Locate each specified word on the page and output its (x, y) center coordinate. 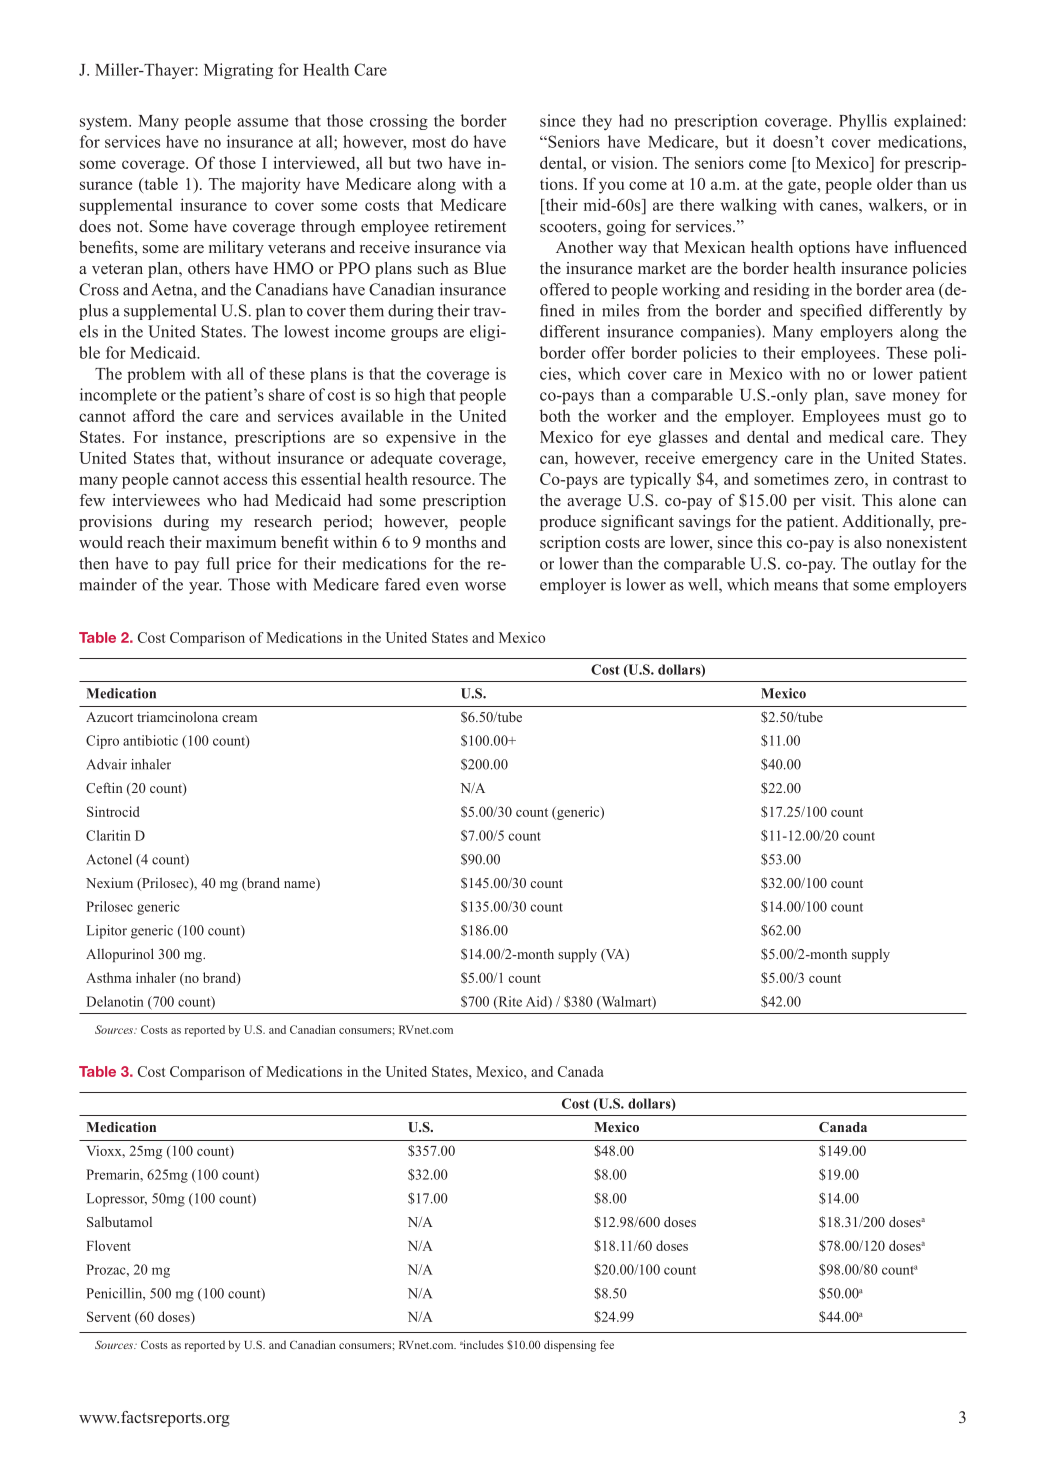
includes (483, 1344)
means (796, 586)
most (429, 142)
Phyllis (863, 122)
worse (485, 586)
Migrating (238, 71)
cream (239, 718)
